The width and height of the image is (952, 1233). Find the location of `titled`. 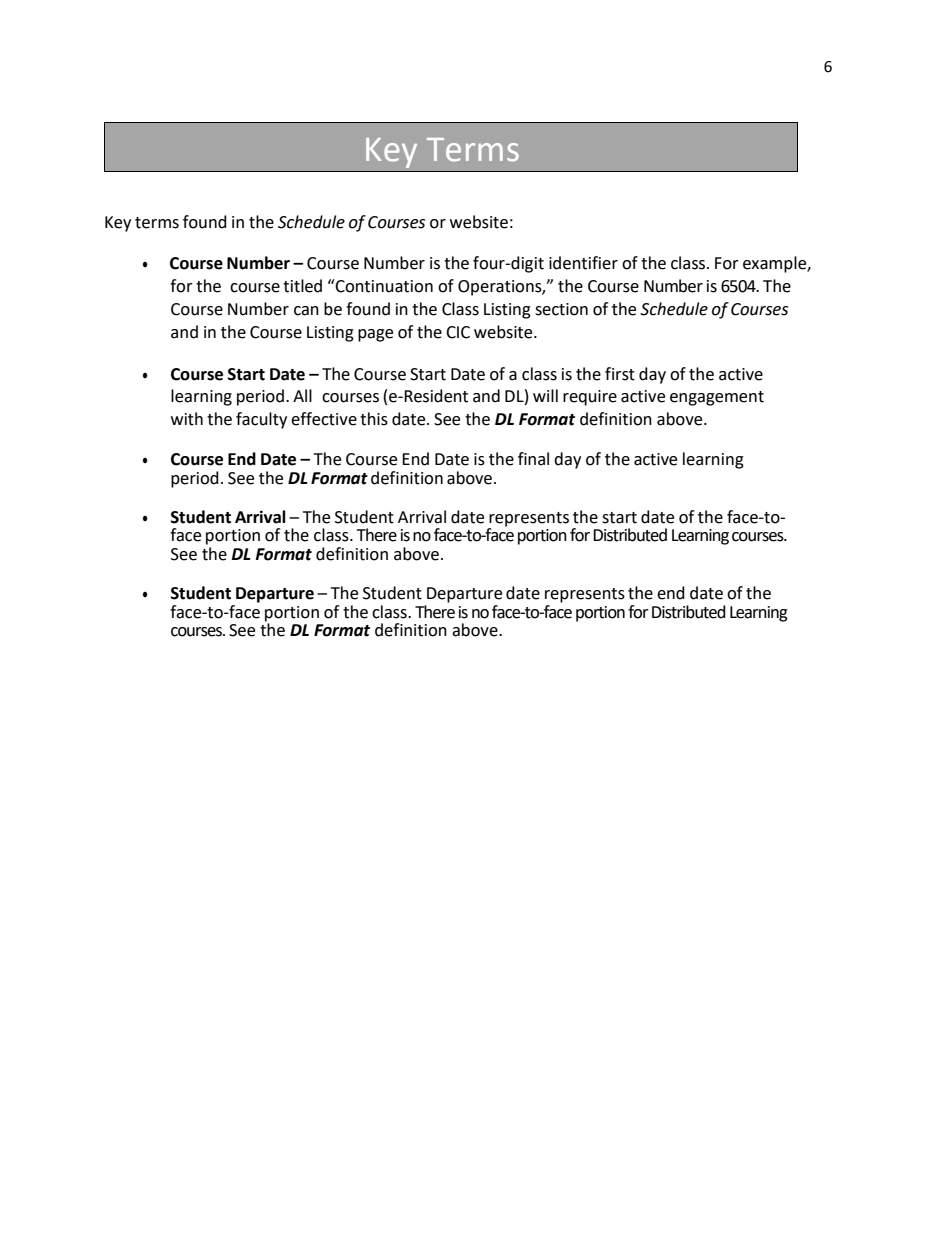

titled is located at coordinates (302, 286).
